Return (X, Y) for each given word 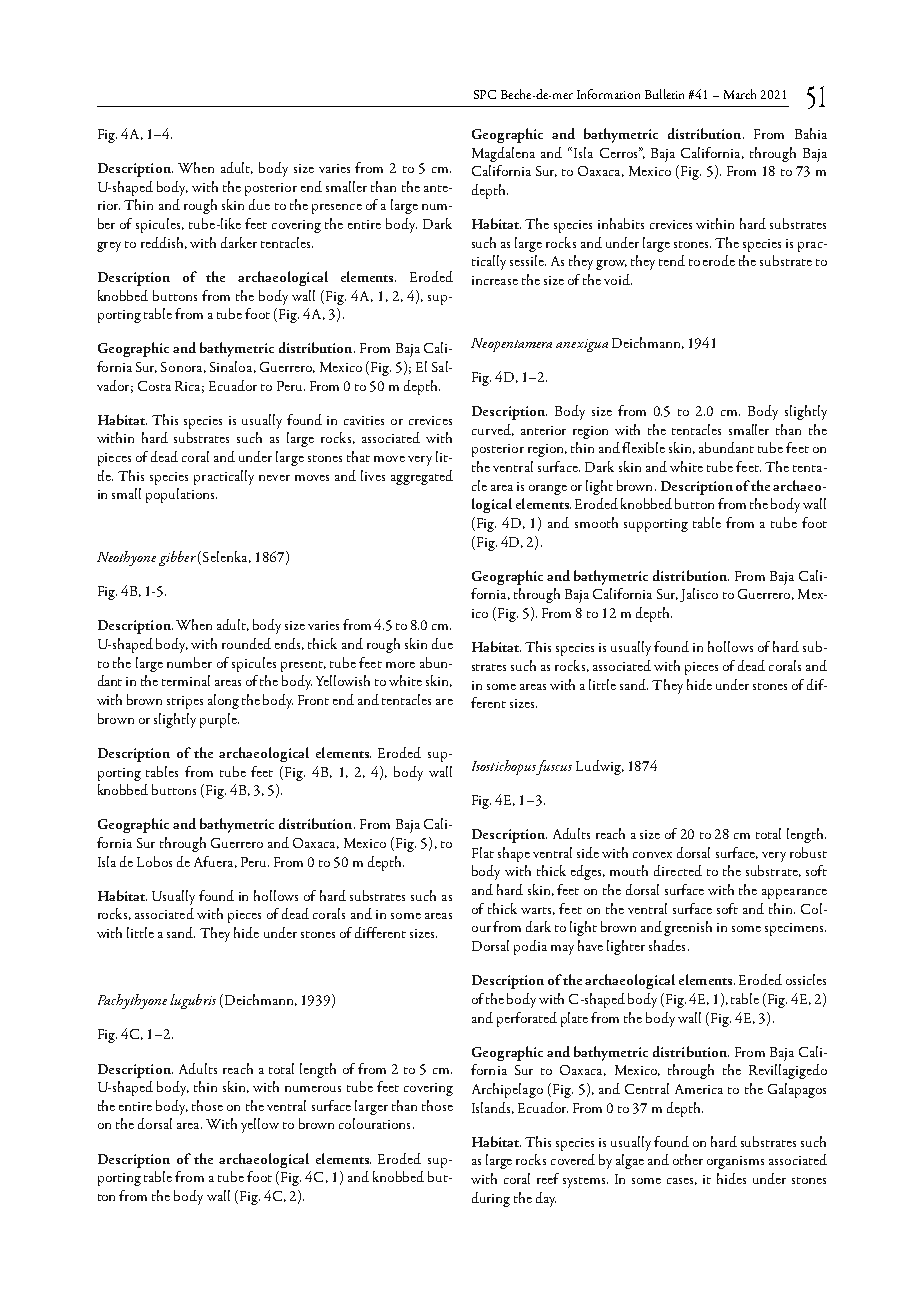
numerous (313, 1089)
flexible (643, 447)
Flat (483, 852)
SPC (485, 94)
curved (493, 430)
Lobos (154, 861)
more (400, 665)
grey (109, 247)
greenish (688, 928)
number (189, 662)
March (740, 94)
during (491, 1199)
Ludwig (599, 767)
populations (181, 495)
